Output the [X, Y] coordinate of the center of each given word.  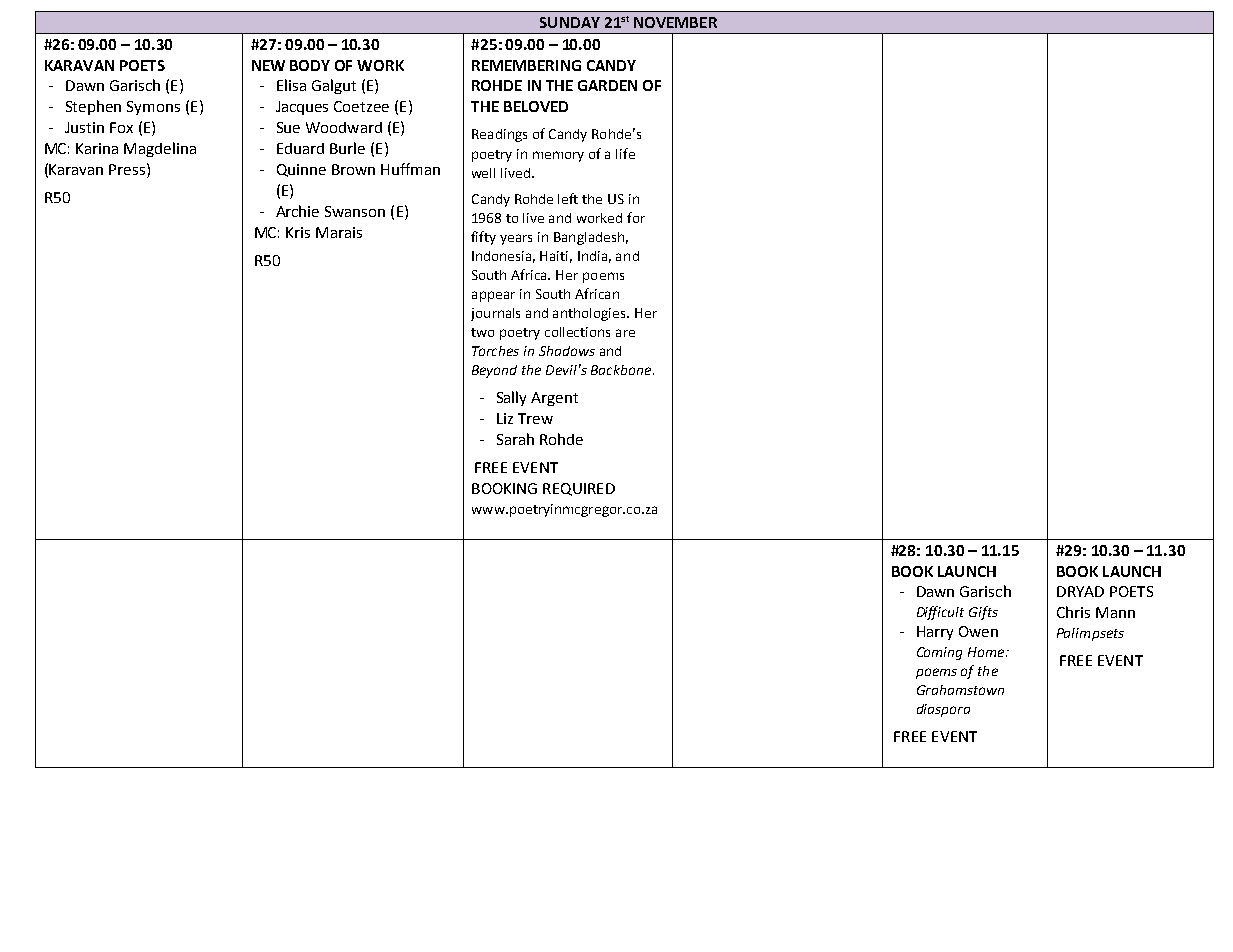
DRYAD [1080, 591]
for [636, 217]
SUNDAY [570, 22]
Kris [298, 232]
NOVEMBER [675, 22]
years [516, 239]
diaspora [943, 710]
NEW [268, 65]
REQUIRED [579, 489]
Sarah [515, 439]
